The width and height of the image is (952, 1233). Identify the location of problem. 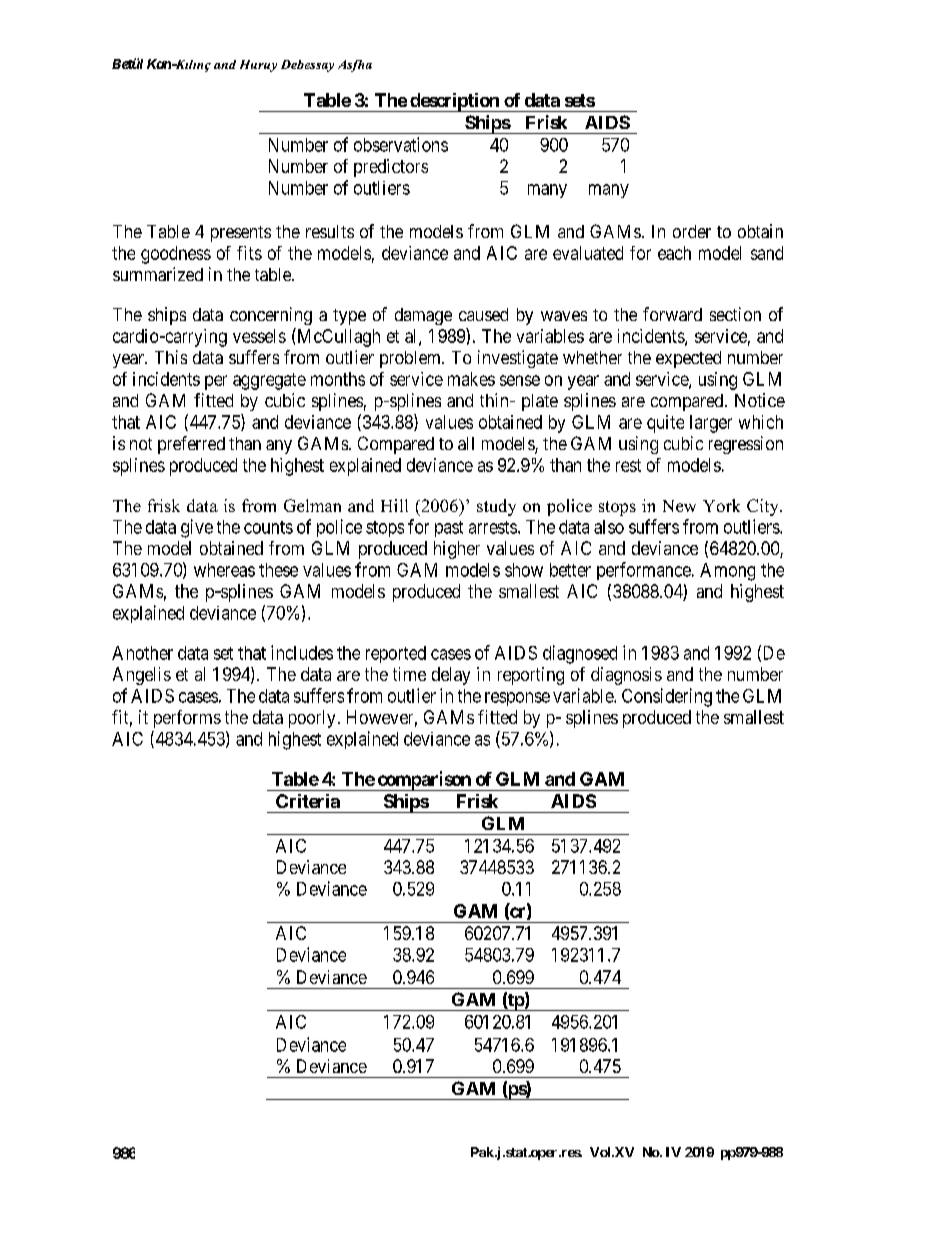
(412, 359).
